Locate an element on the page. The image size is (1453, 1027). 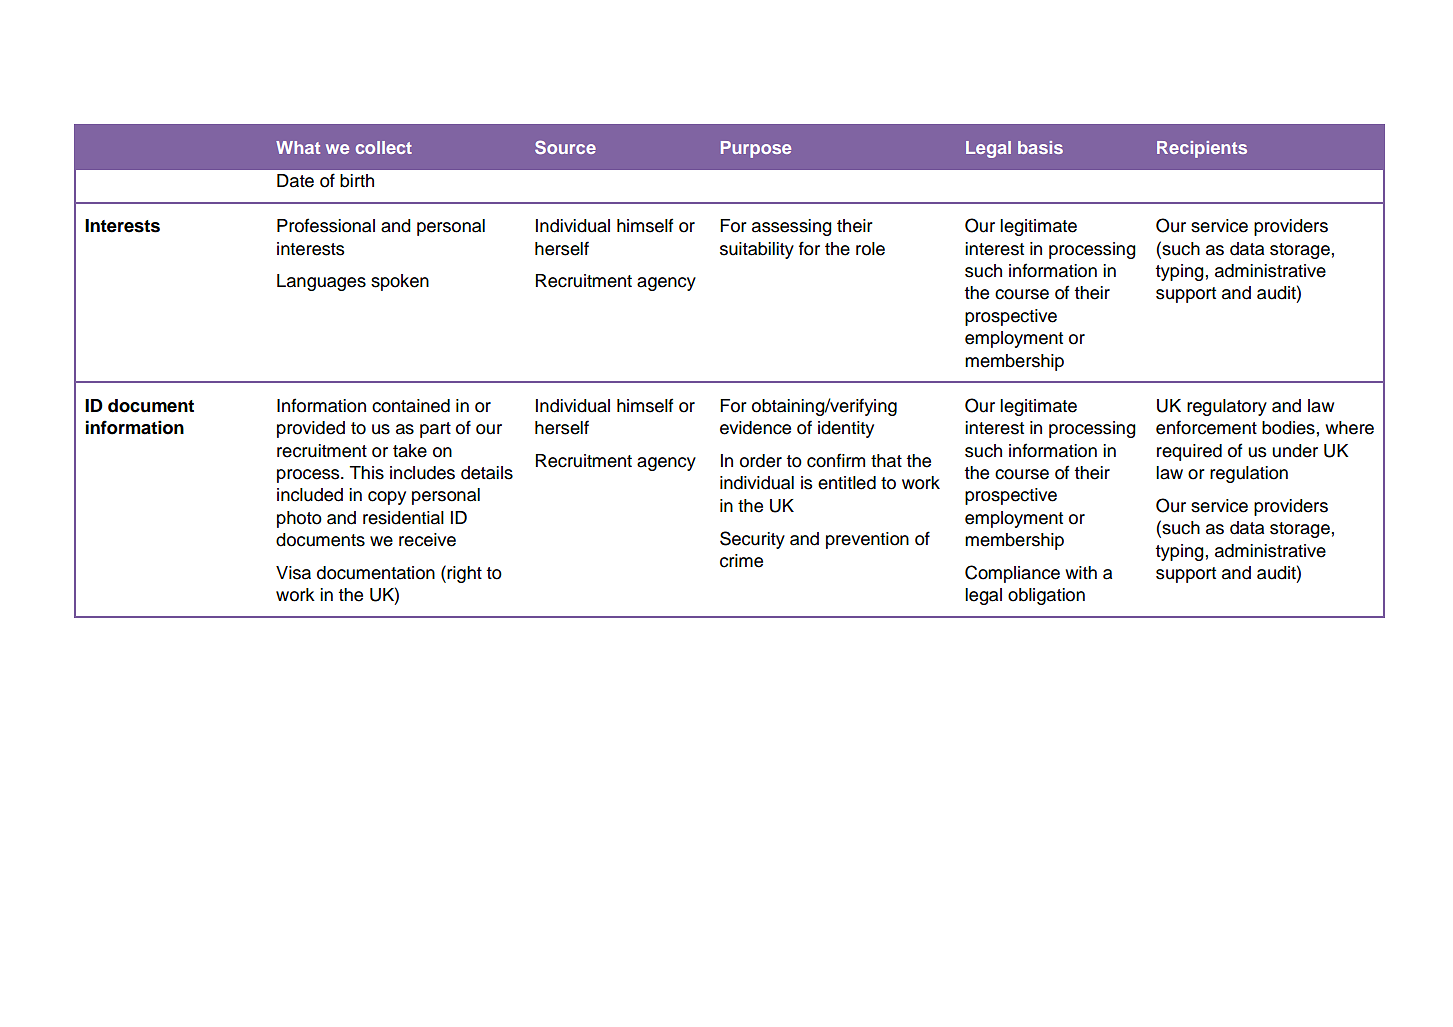
Purpose is located at coordinates (756, 149).
